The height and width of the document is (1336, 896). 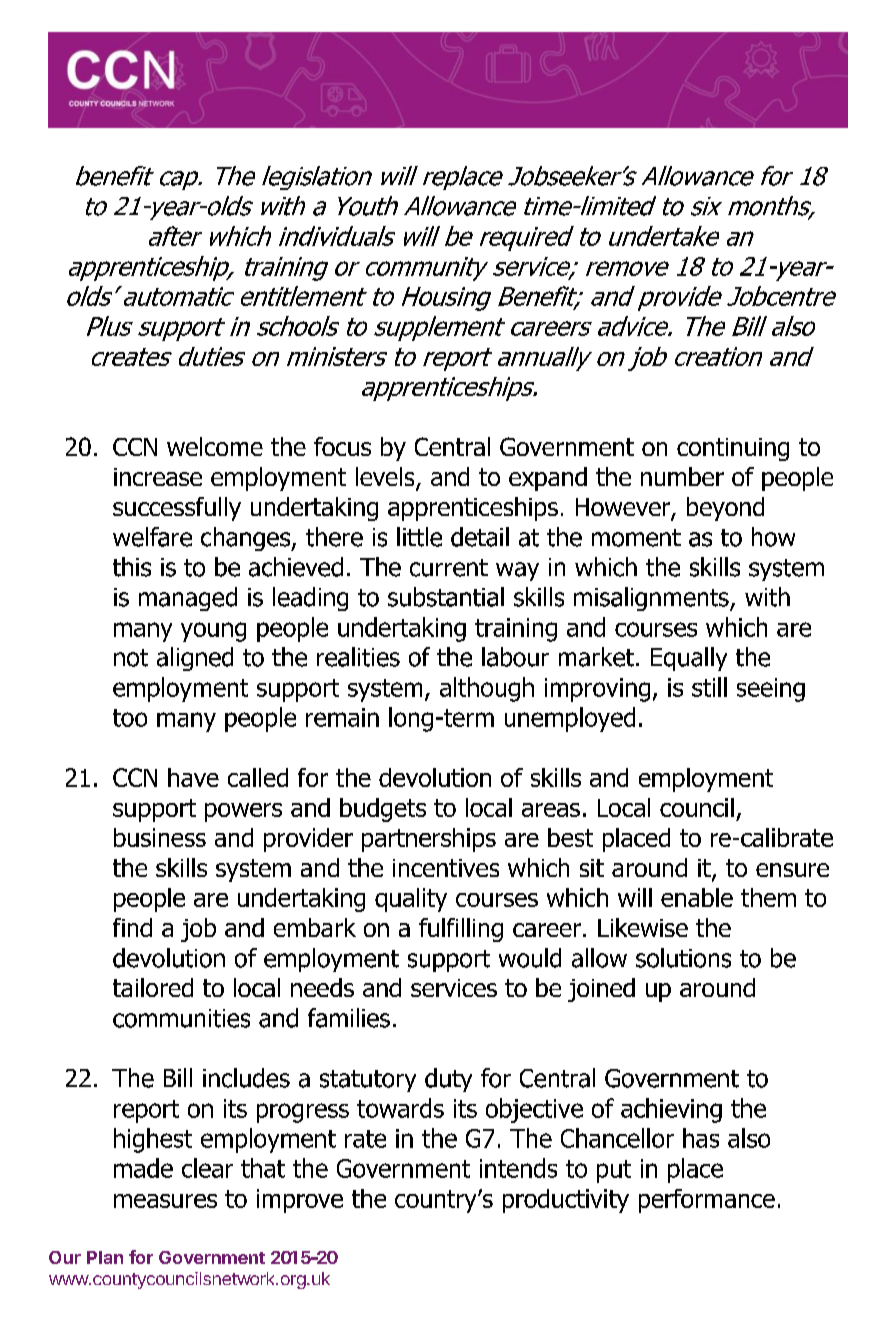 I want to click on achieving, so click(x=671, y=1110).
